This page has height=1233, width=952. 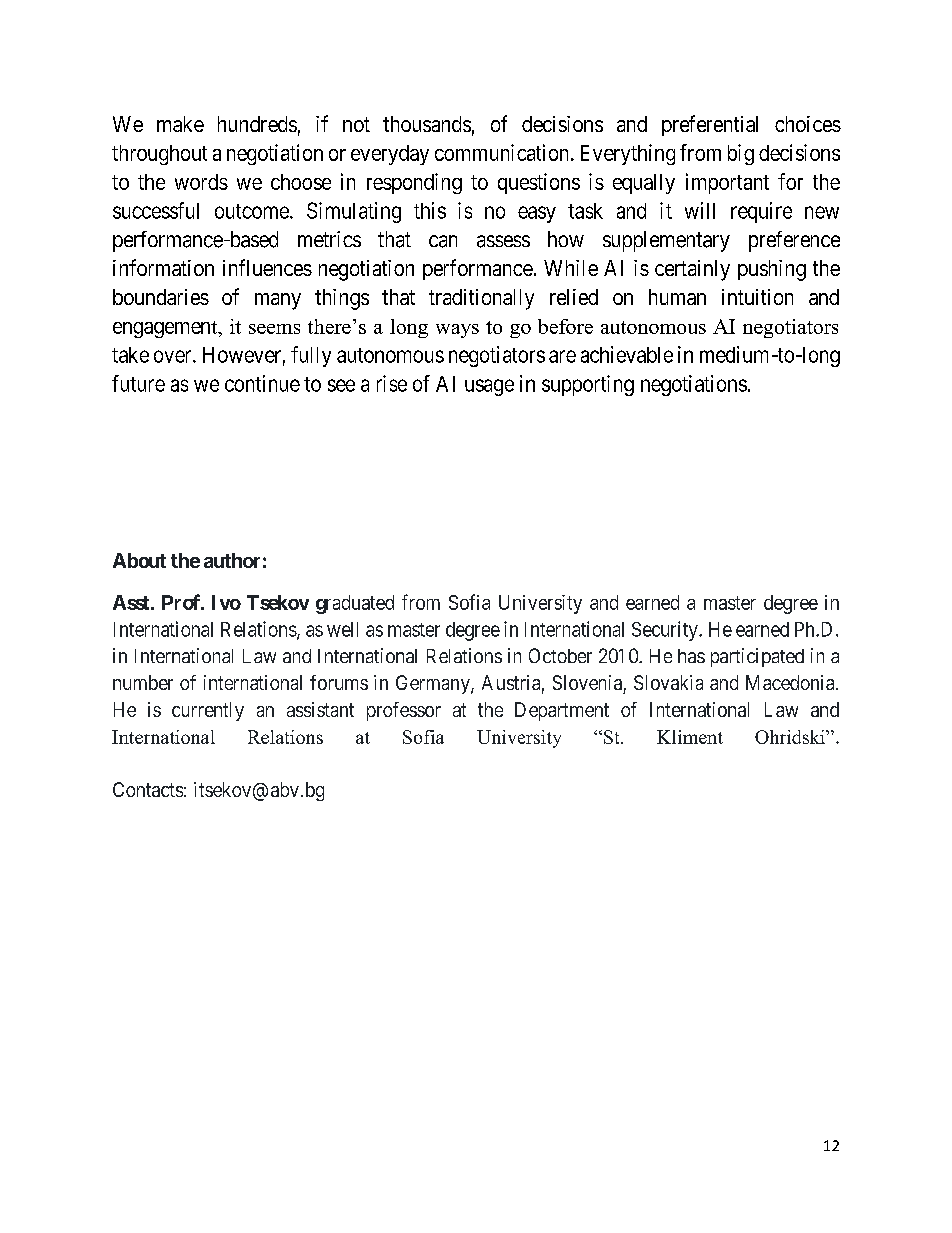 What do you see at coordinates (627, 354) in the page?
I see `achievable` at bounding box center [627, 354].
